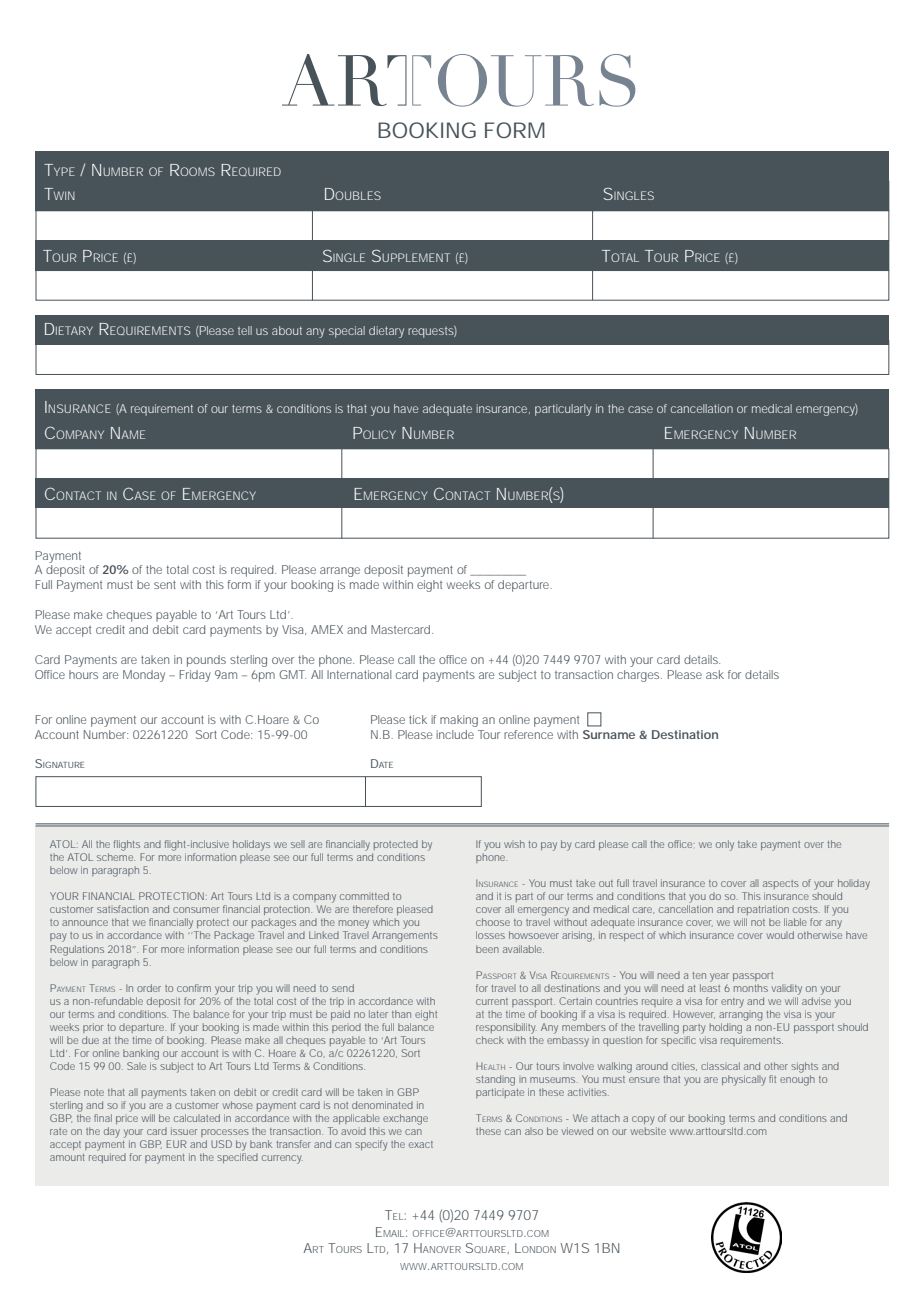  What do you see at coordinates (780, 935) in the document?
I see `would` at bounding box center [780, 935].
